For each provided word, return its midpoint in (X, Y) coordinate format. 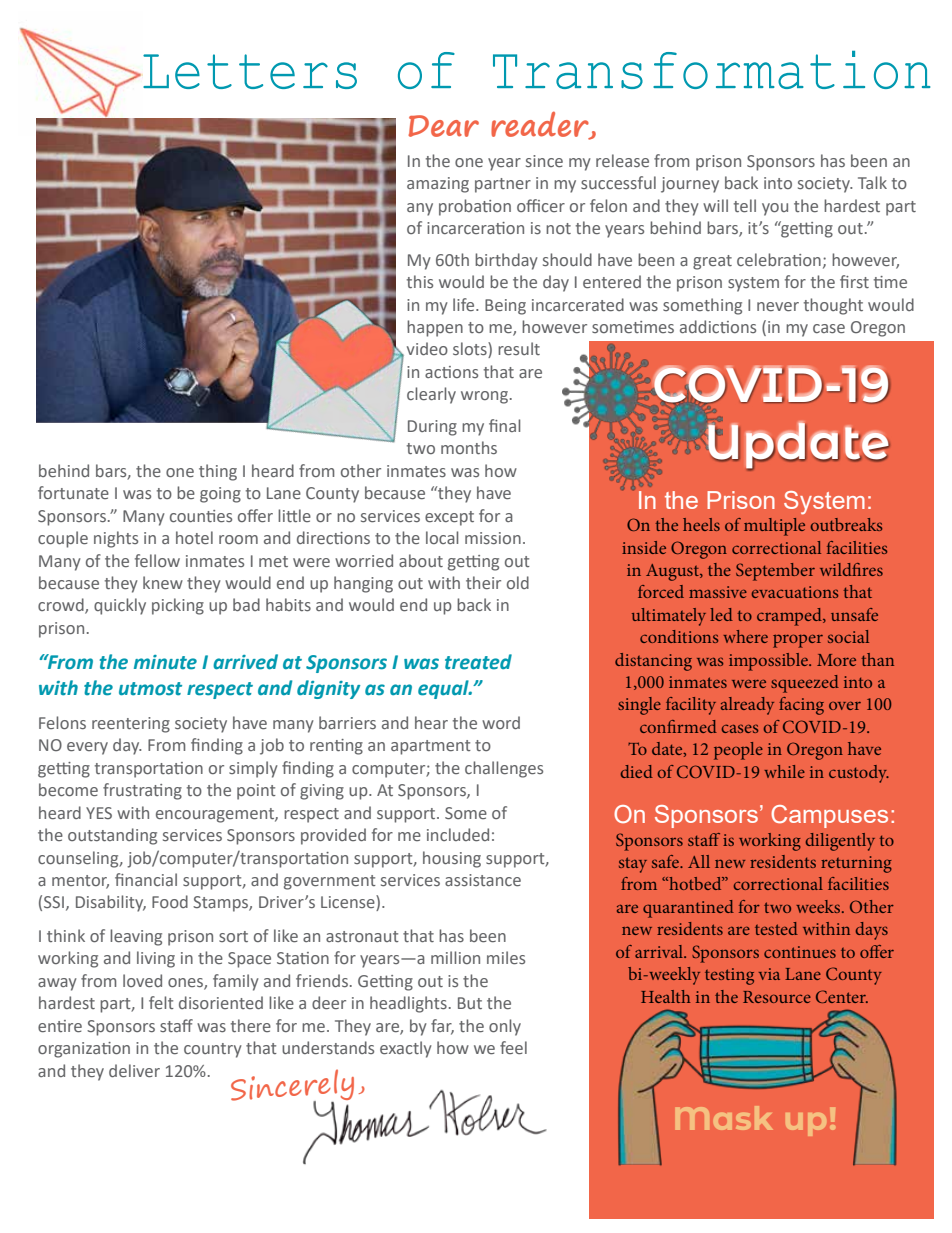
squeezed (805, 684)
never (778, 306)
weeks (819, 906)
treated (478, 662)
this (420, 281)
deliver (134, 1070)
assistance (483, 880)
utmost (150, 689)
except (449, 518)
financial (146, 879)
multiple (774, 527)
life (465, 304)
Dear (443, 126)
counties (201, 516)
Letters (250, 71)
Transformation (711, 70)
